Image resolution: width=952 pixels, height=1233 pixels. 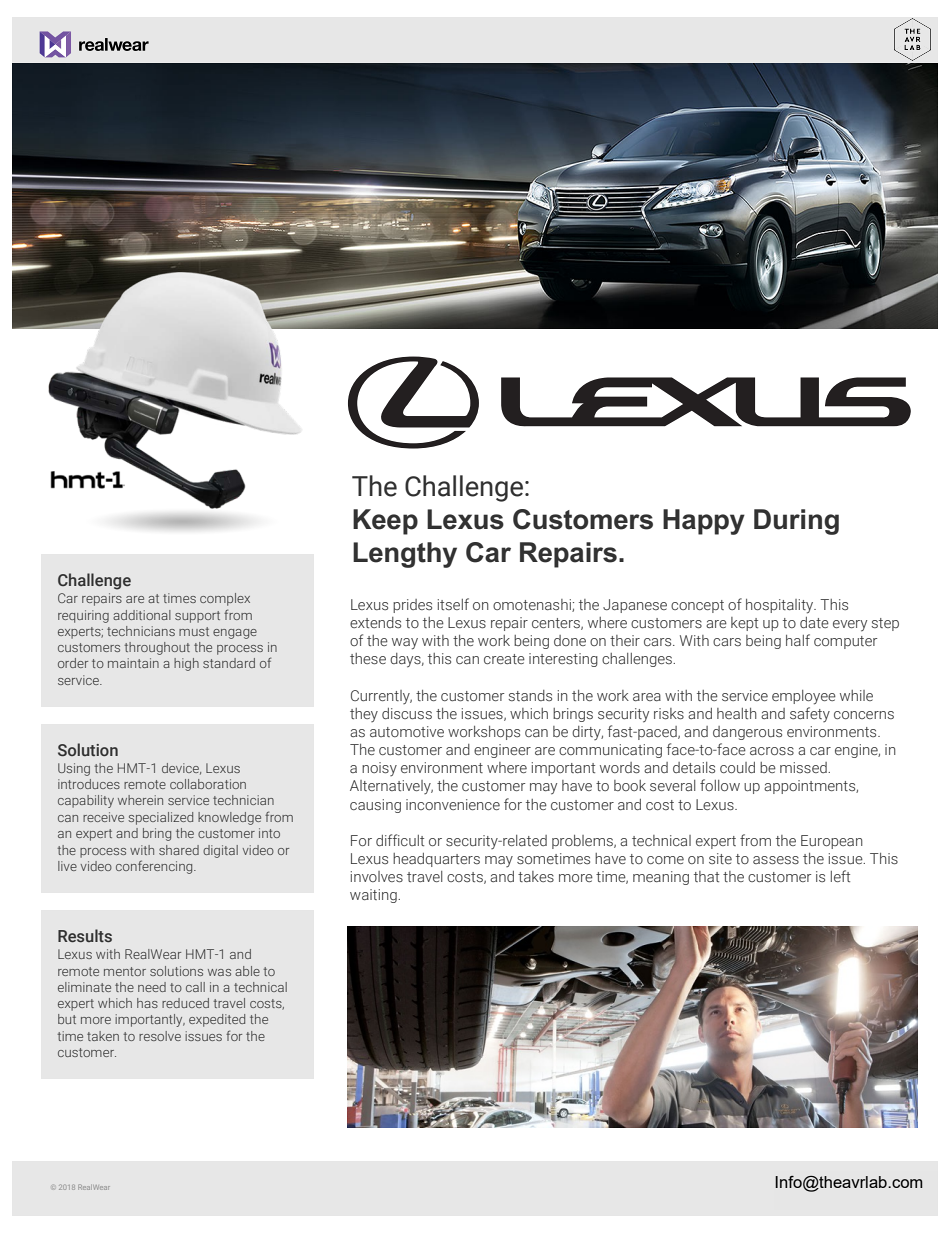 What do you see at coordinates (804, 768) in the screenshot?
I see `missed` at bounding box center [804, 768].
